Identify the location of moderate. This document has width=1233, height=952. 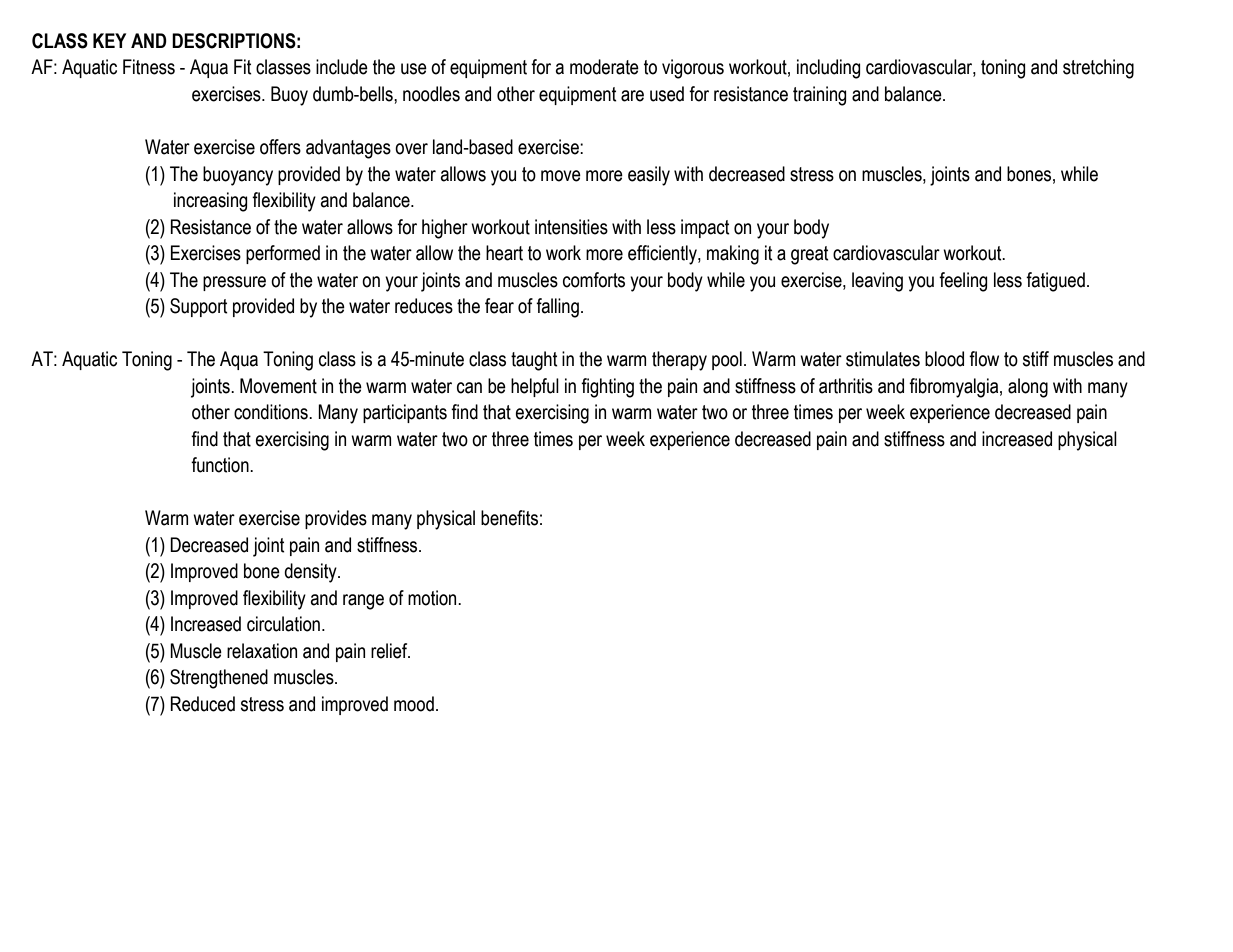
(604, 67).
